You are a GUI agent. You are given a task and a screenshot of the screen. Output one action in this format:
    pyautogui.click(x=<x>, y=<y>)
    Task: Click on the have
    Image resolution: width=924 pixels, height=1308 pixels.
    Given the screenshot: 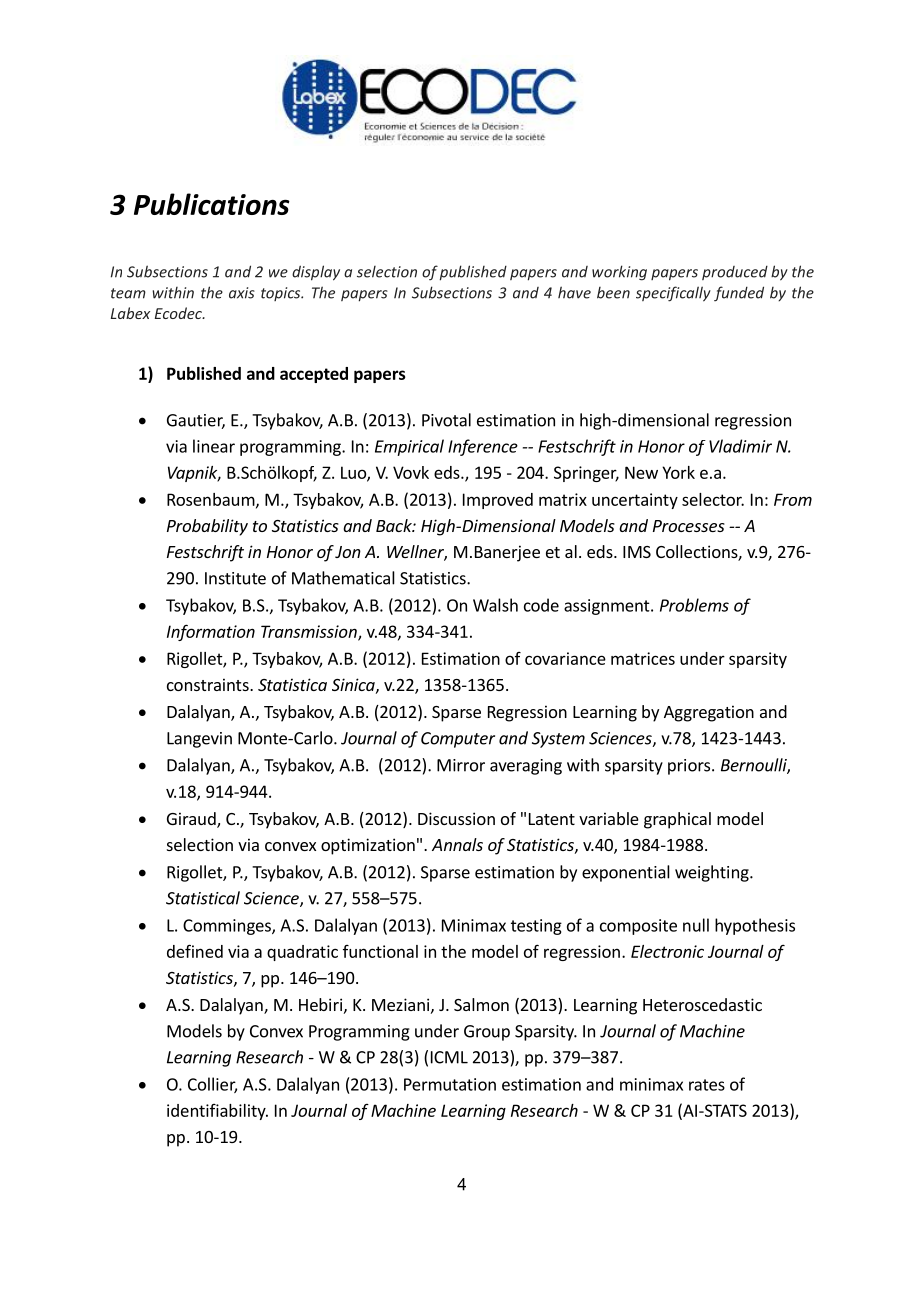 What is the action you would take?
    pyautogui.click(x=574, y=292)
